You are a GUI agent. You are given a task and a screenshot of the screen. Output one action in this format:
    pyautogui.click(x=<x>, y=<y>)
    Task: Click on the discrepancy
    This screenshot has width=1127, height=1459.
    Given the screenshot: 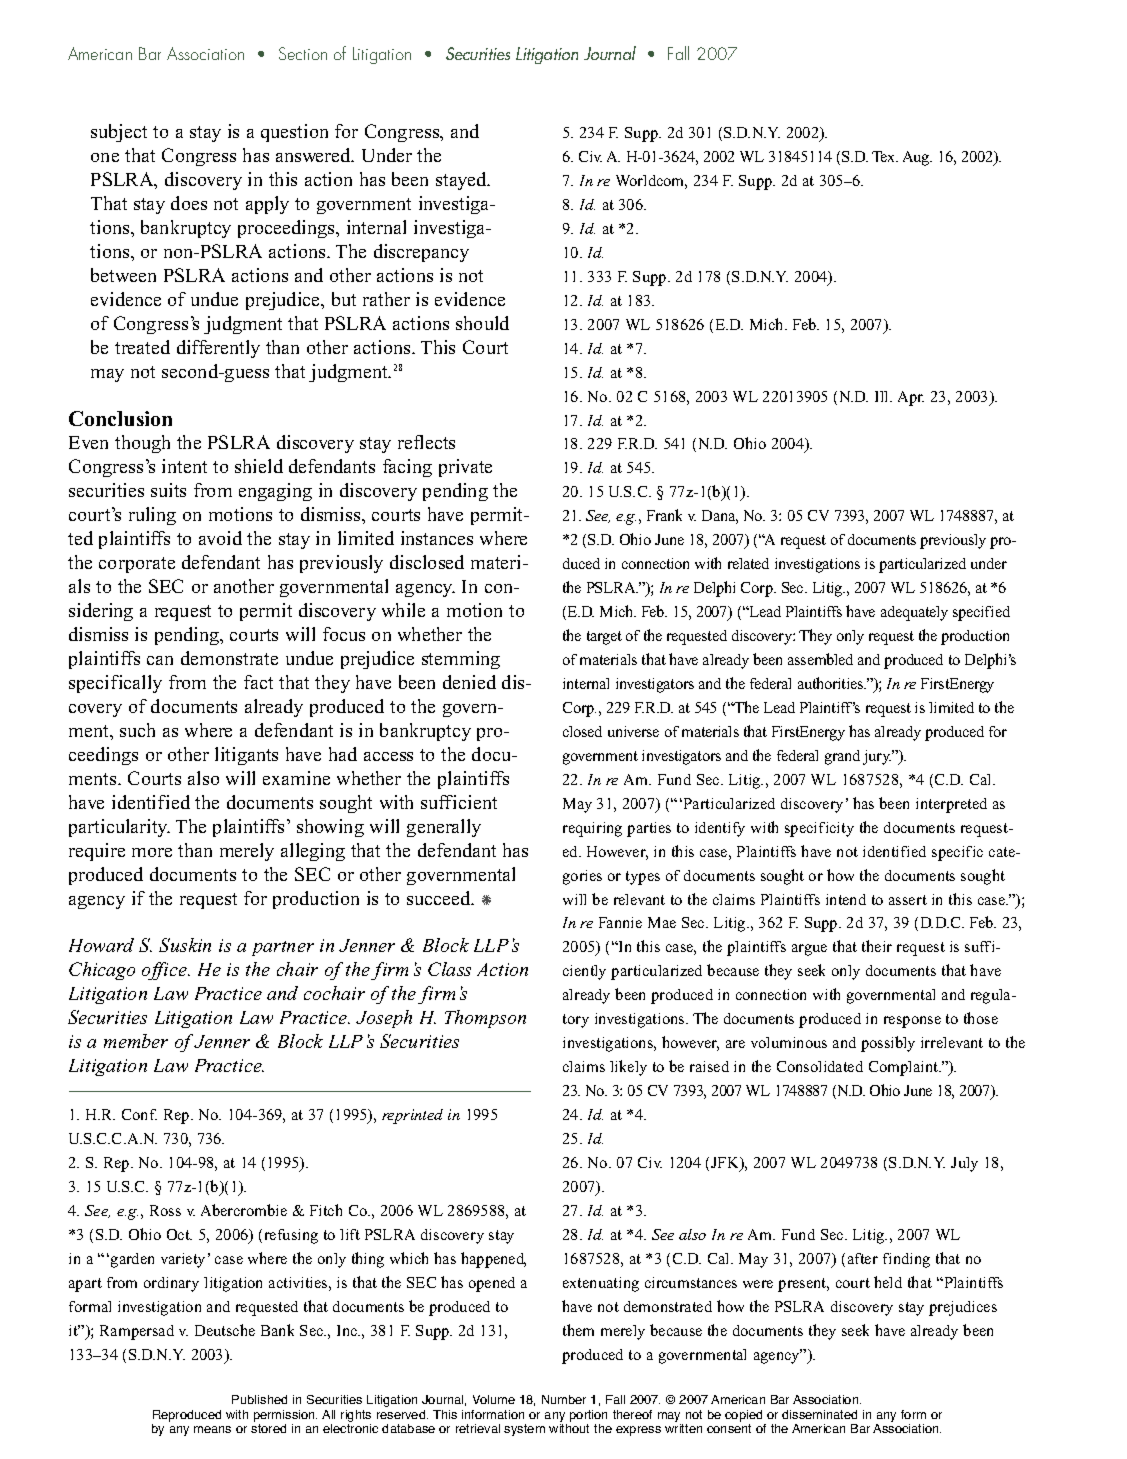 What is the action you would take?
    pyautogui.click(x=421, y=253)
